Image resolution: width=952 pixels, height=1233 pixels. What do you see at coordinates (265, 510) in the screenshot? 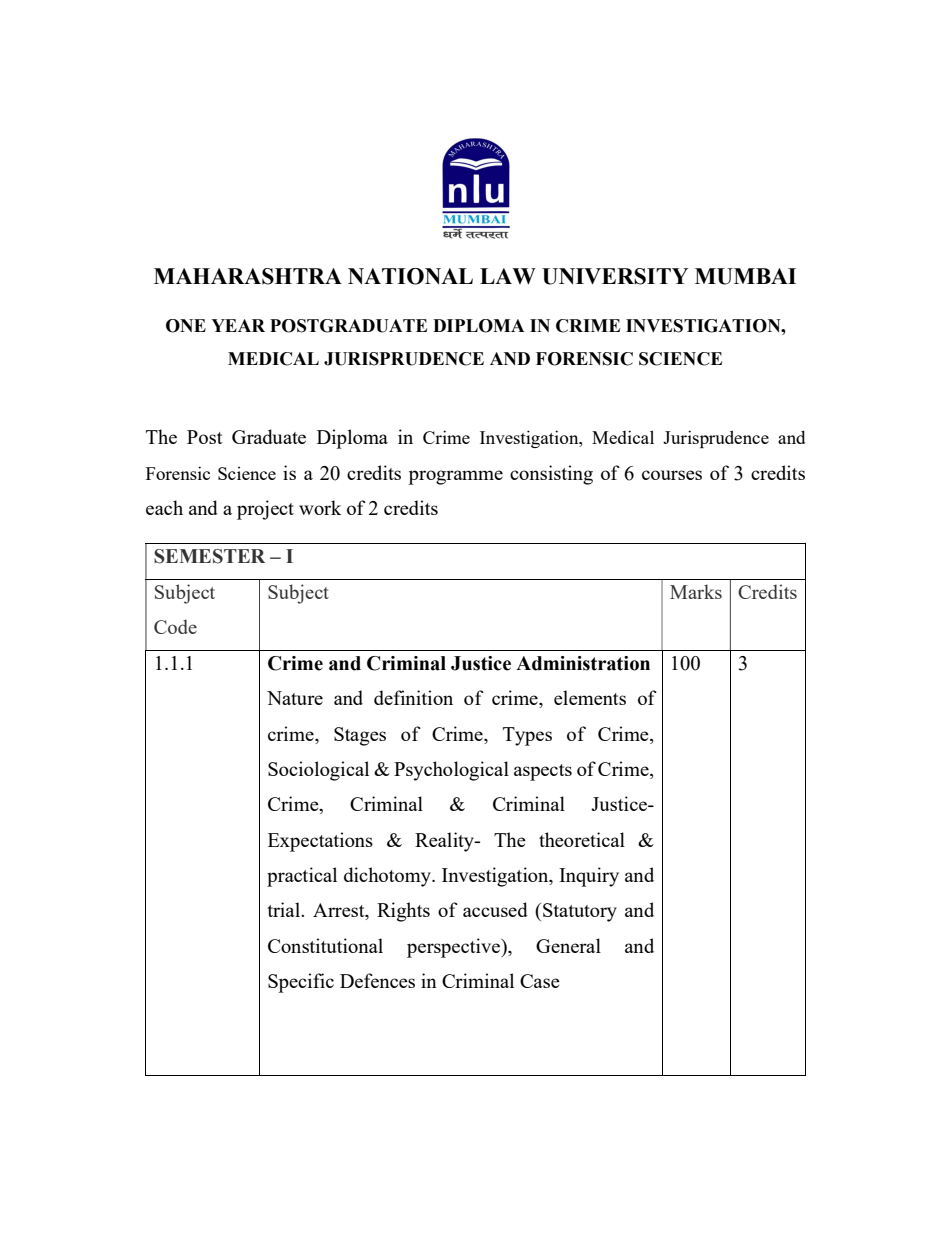
I see `project` at bounding box center [265, 510].
